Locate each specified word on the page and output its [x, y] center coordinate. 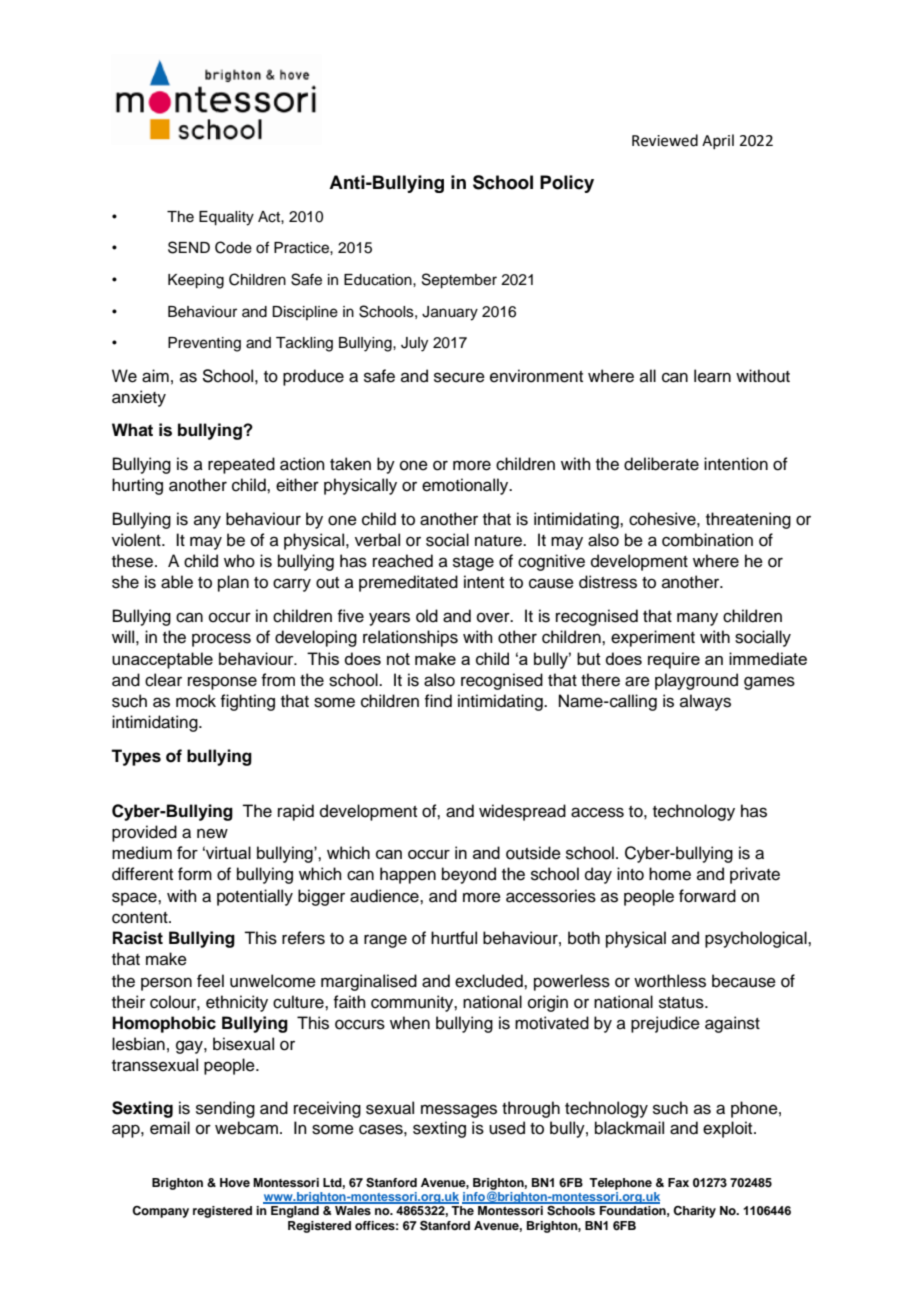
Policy [567, 184]
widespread [522, 812]
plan [233, 583]
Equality [226, 218]
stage [473, 563]
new [212, 833]
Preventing [204, 344]
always [705, 702]
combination [707, 540]
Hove [235, 1182]
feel [210, 981]
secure [459, 377]
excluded [490, 981]
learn [712, 376]
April [718, 141]
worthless [670, 981]
